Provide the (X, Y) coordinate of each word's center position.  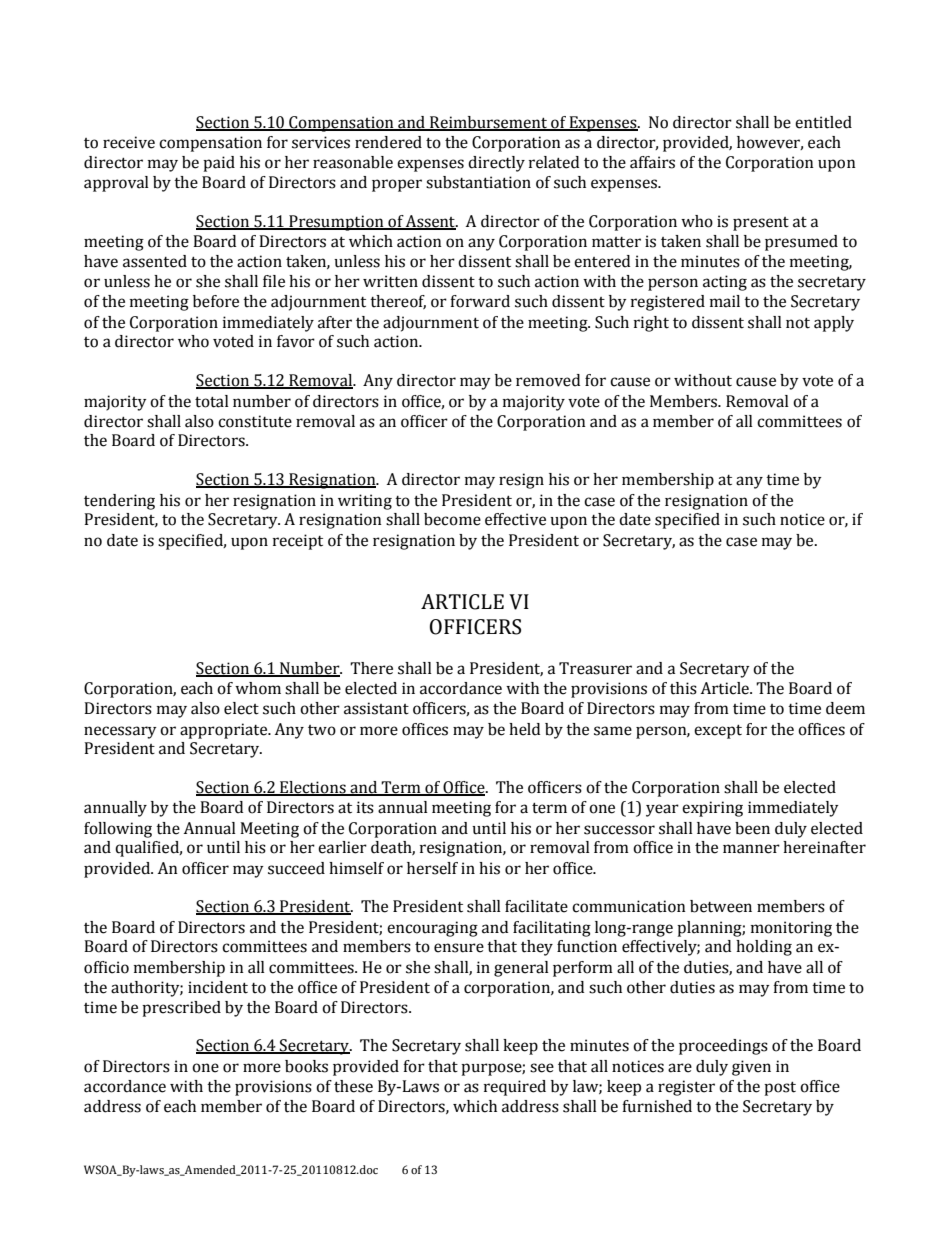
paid (219, 164)
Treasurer (595, 668)
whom (258, 688)
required (515, 1088)
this (683, 688)
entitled (823, 122)
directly (496, 164)
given (751, 1068)
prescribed (181, 1009)
